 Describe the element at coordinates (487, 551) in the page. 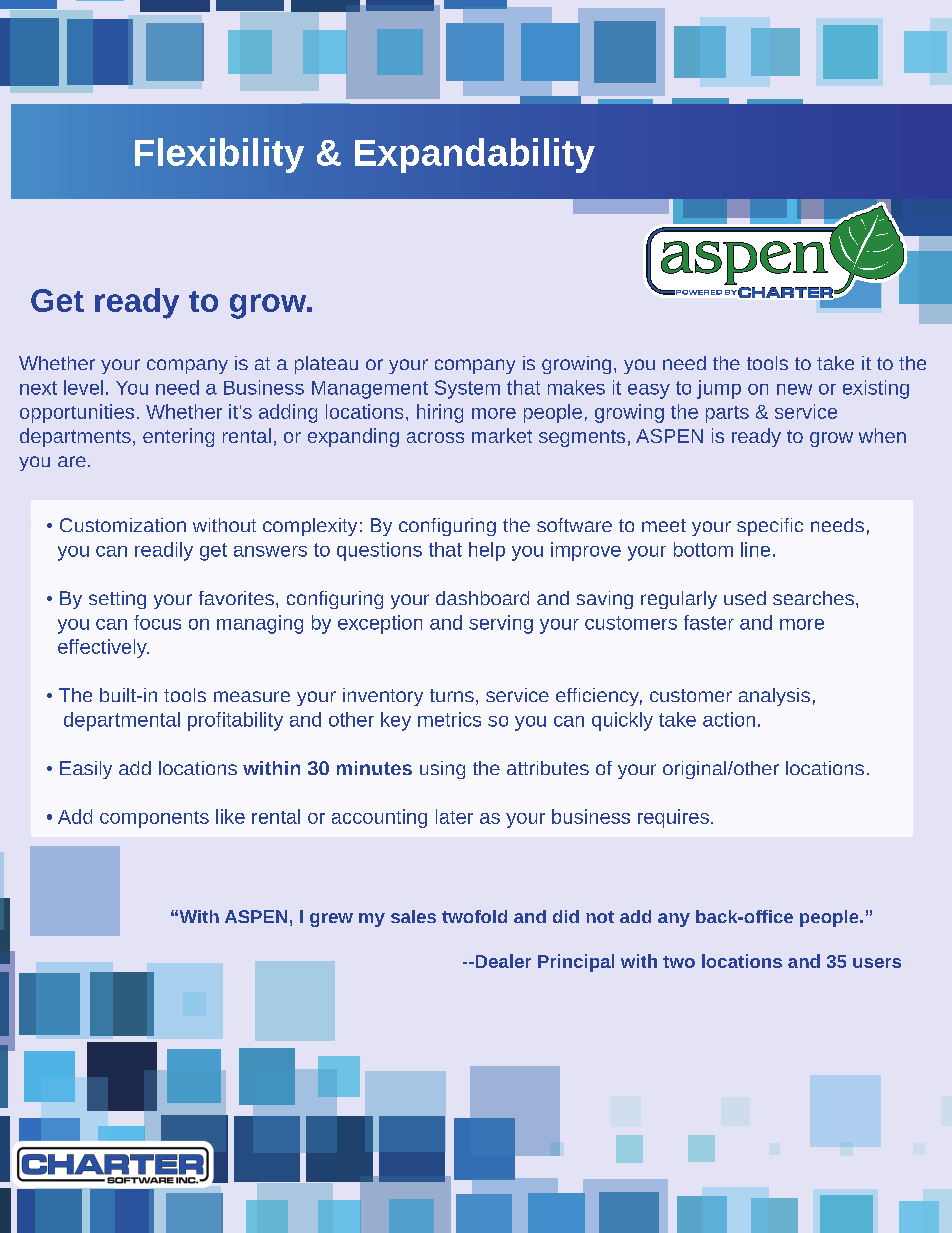

I see `help` at that location.
